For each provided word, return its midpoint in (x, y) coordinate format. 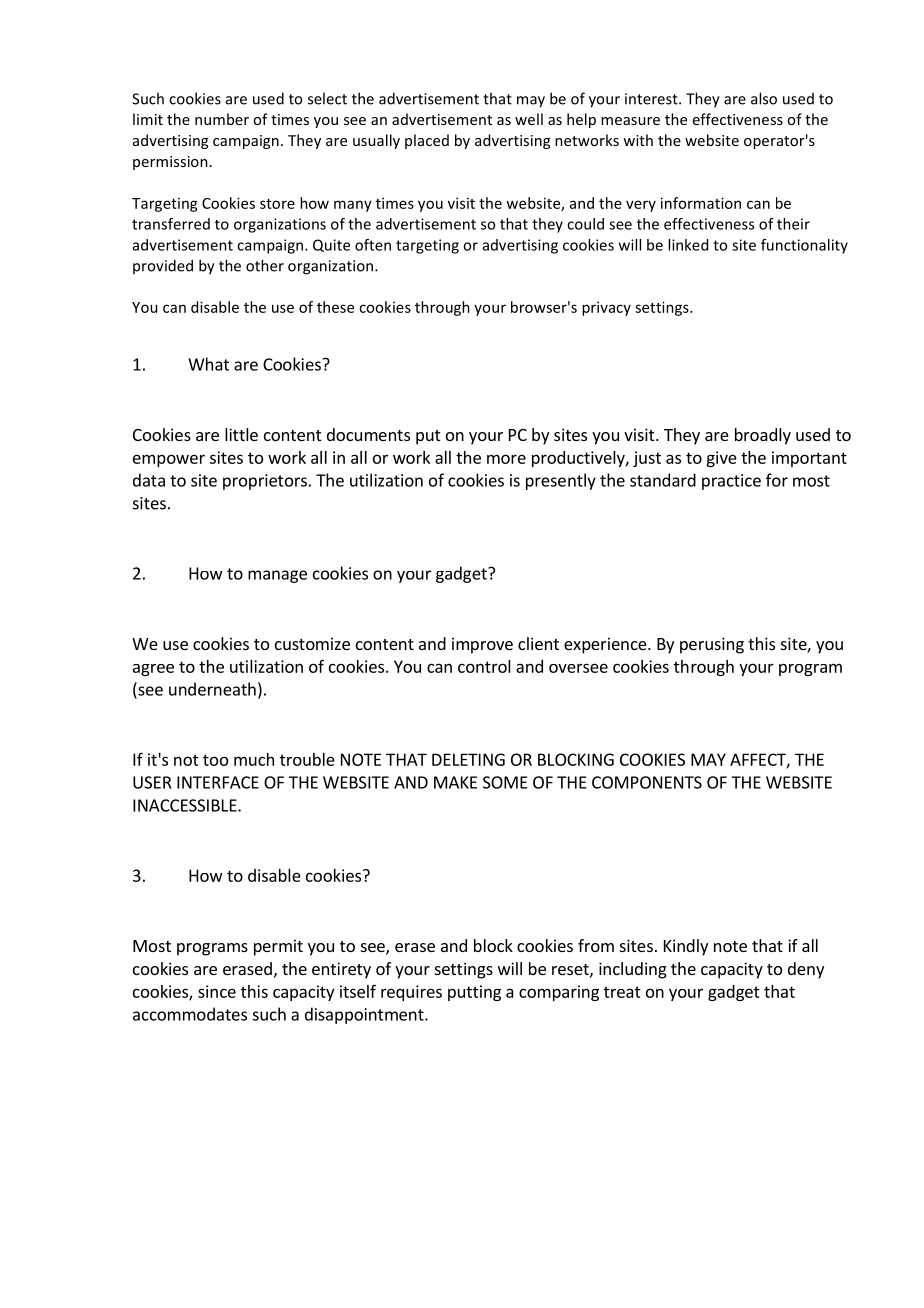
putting (474, 993)
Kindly (686, 947)
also (764, 98)
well (529, 119)
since (217, 991)
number (222, 119)
